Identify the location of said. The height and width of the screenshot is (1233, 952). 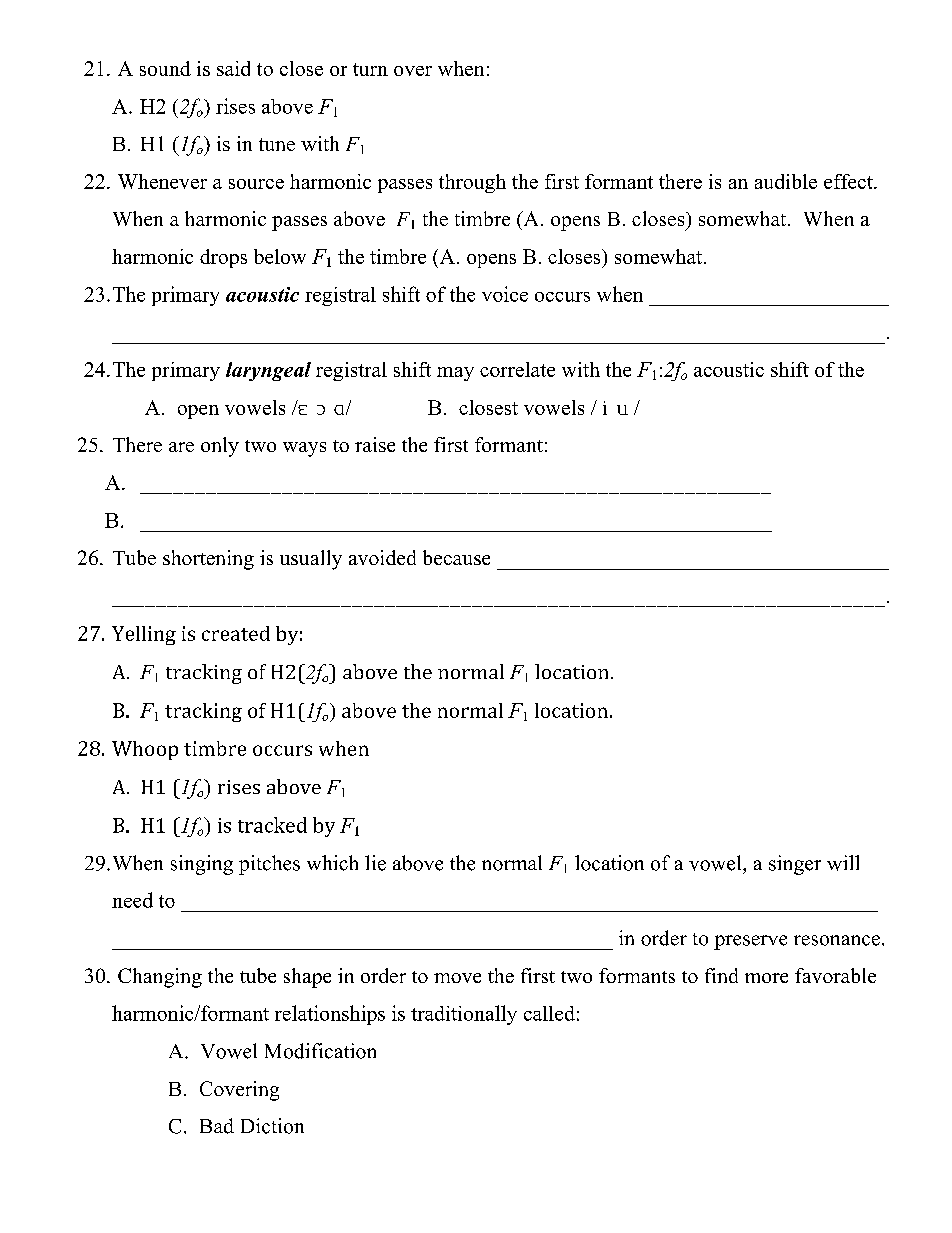
(233, 68).
